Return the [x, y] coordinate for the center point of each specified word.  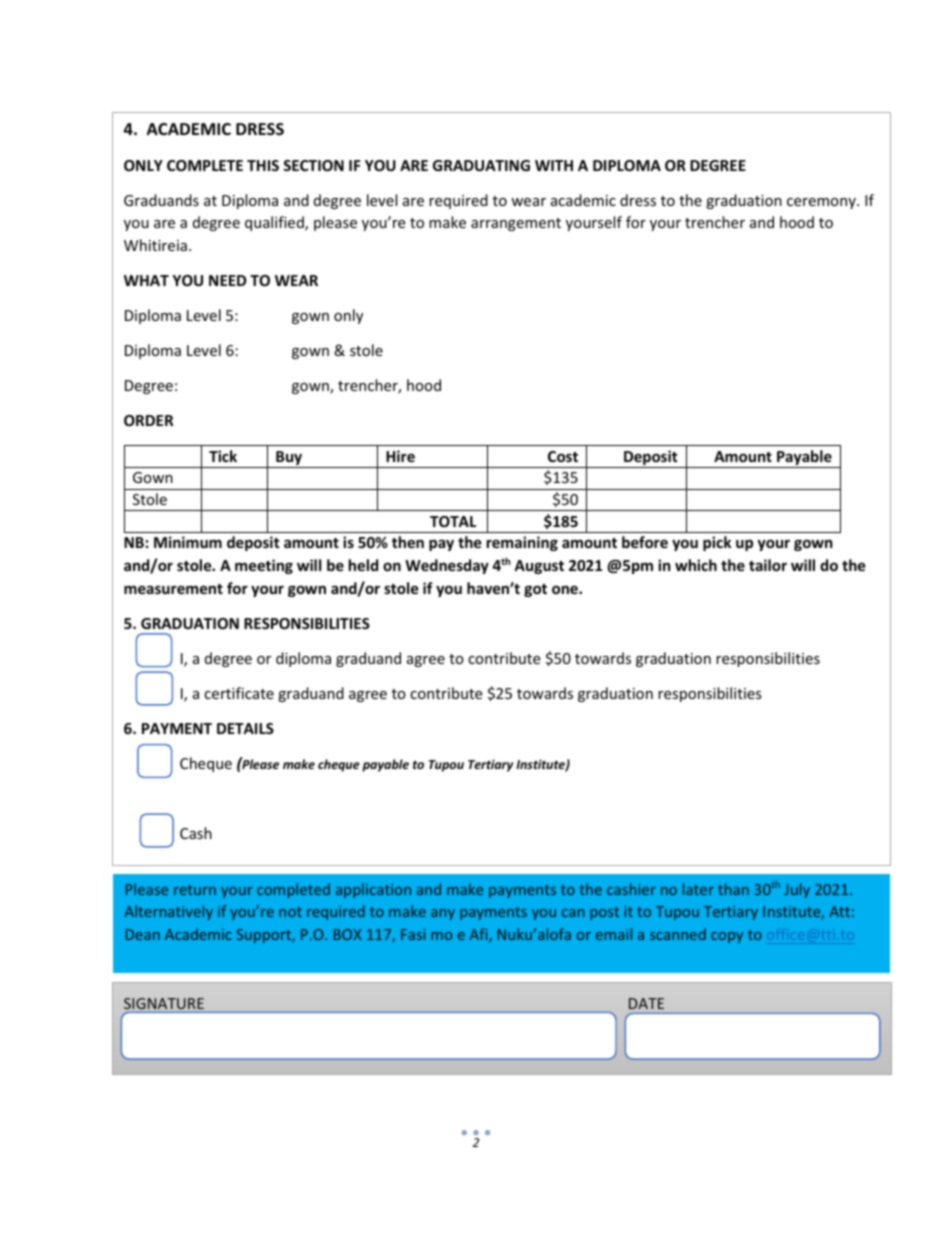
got [535, 590]
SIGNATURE [164, 1003]
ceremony [822, 203]
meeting [264, 566]
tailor [768, 565]
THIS [263, 165]
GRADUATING [481, 165]
